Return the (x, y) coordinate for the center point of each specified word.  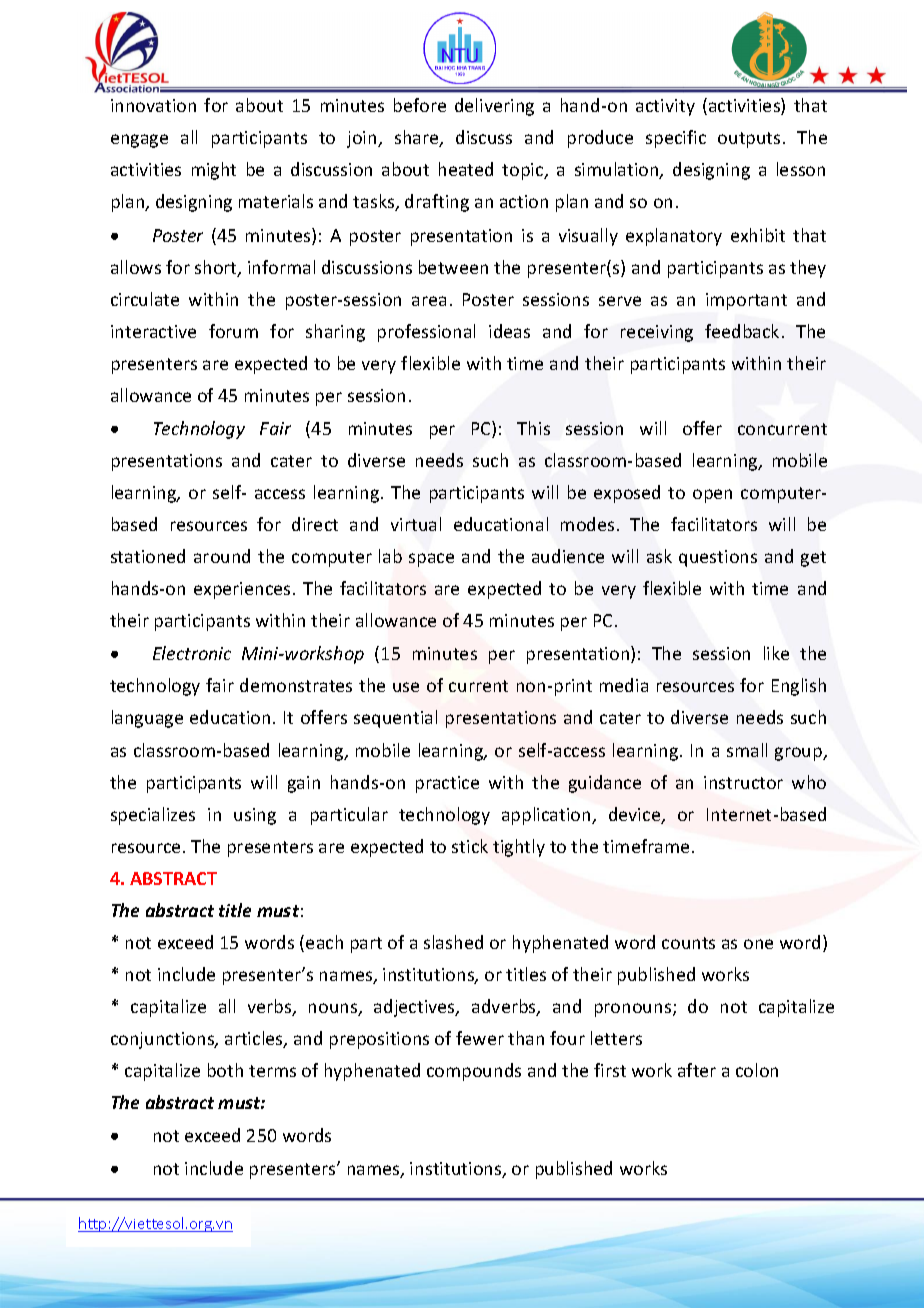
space (431, 560)
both (225, 1070)
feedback (742, 331)
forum (233, 331)
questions (718, 558)
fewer (480, 1038)
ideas (509, 331)
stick (470, 846)
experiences (242, 590)
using (255, 816)
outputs (749, 140)
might (214, 171)
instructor (743, 782)
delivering (494, 107)
